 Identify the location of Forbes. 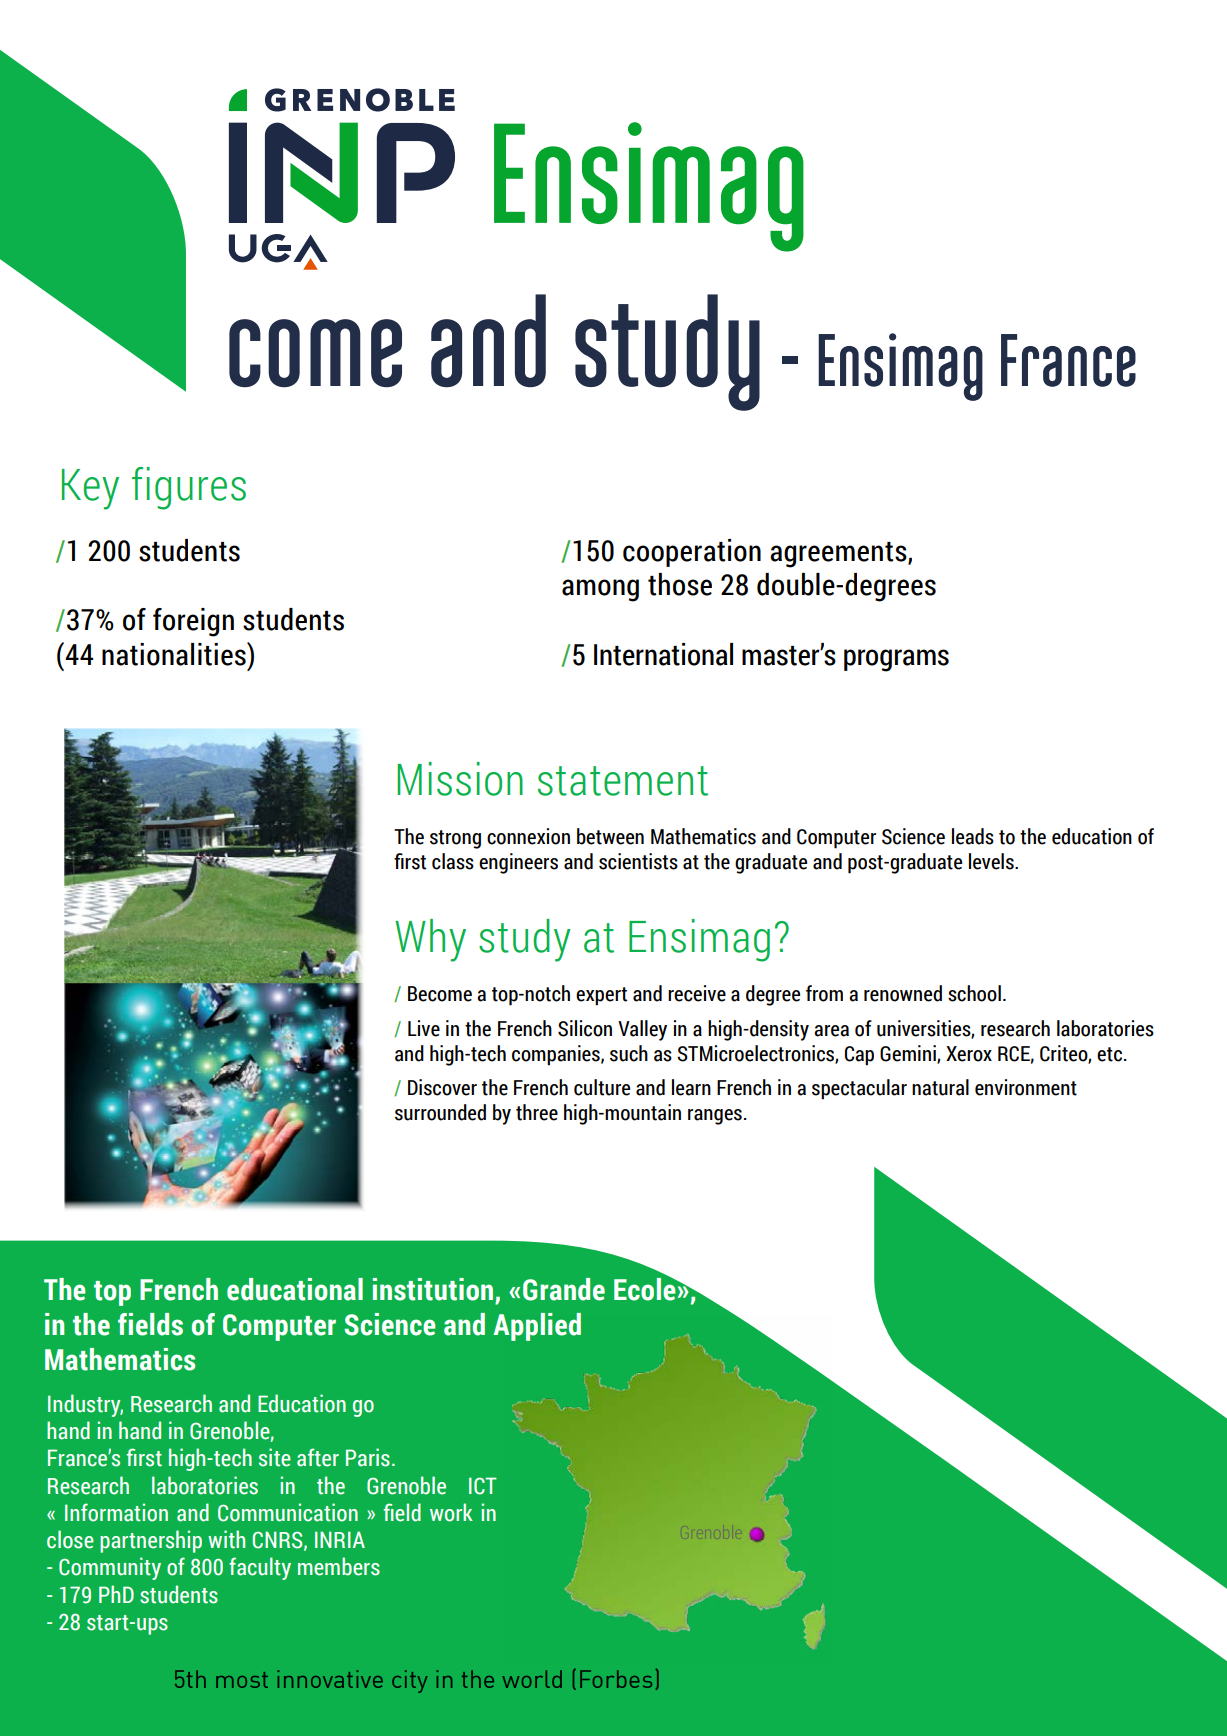
(616, 1679).
